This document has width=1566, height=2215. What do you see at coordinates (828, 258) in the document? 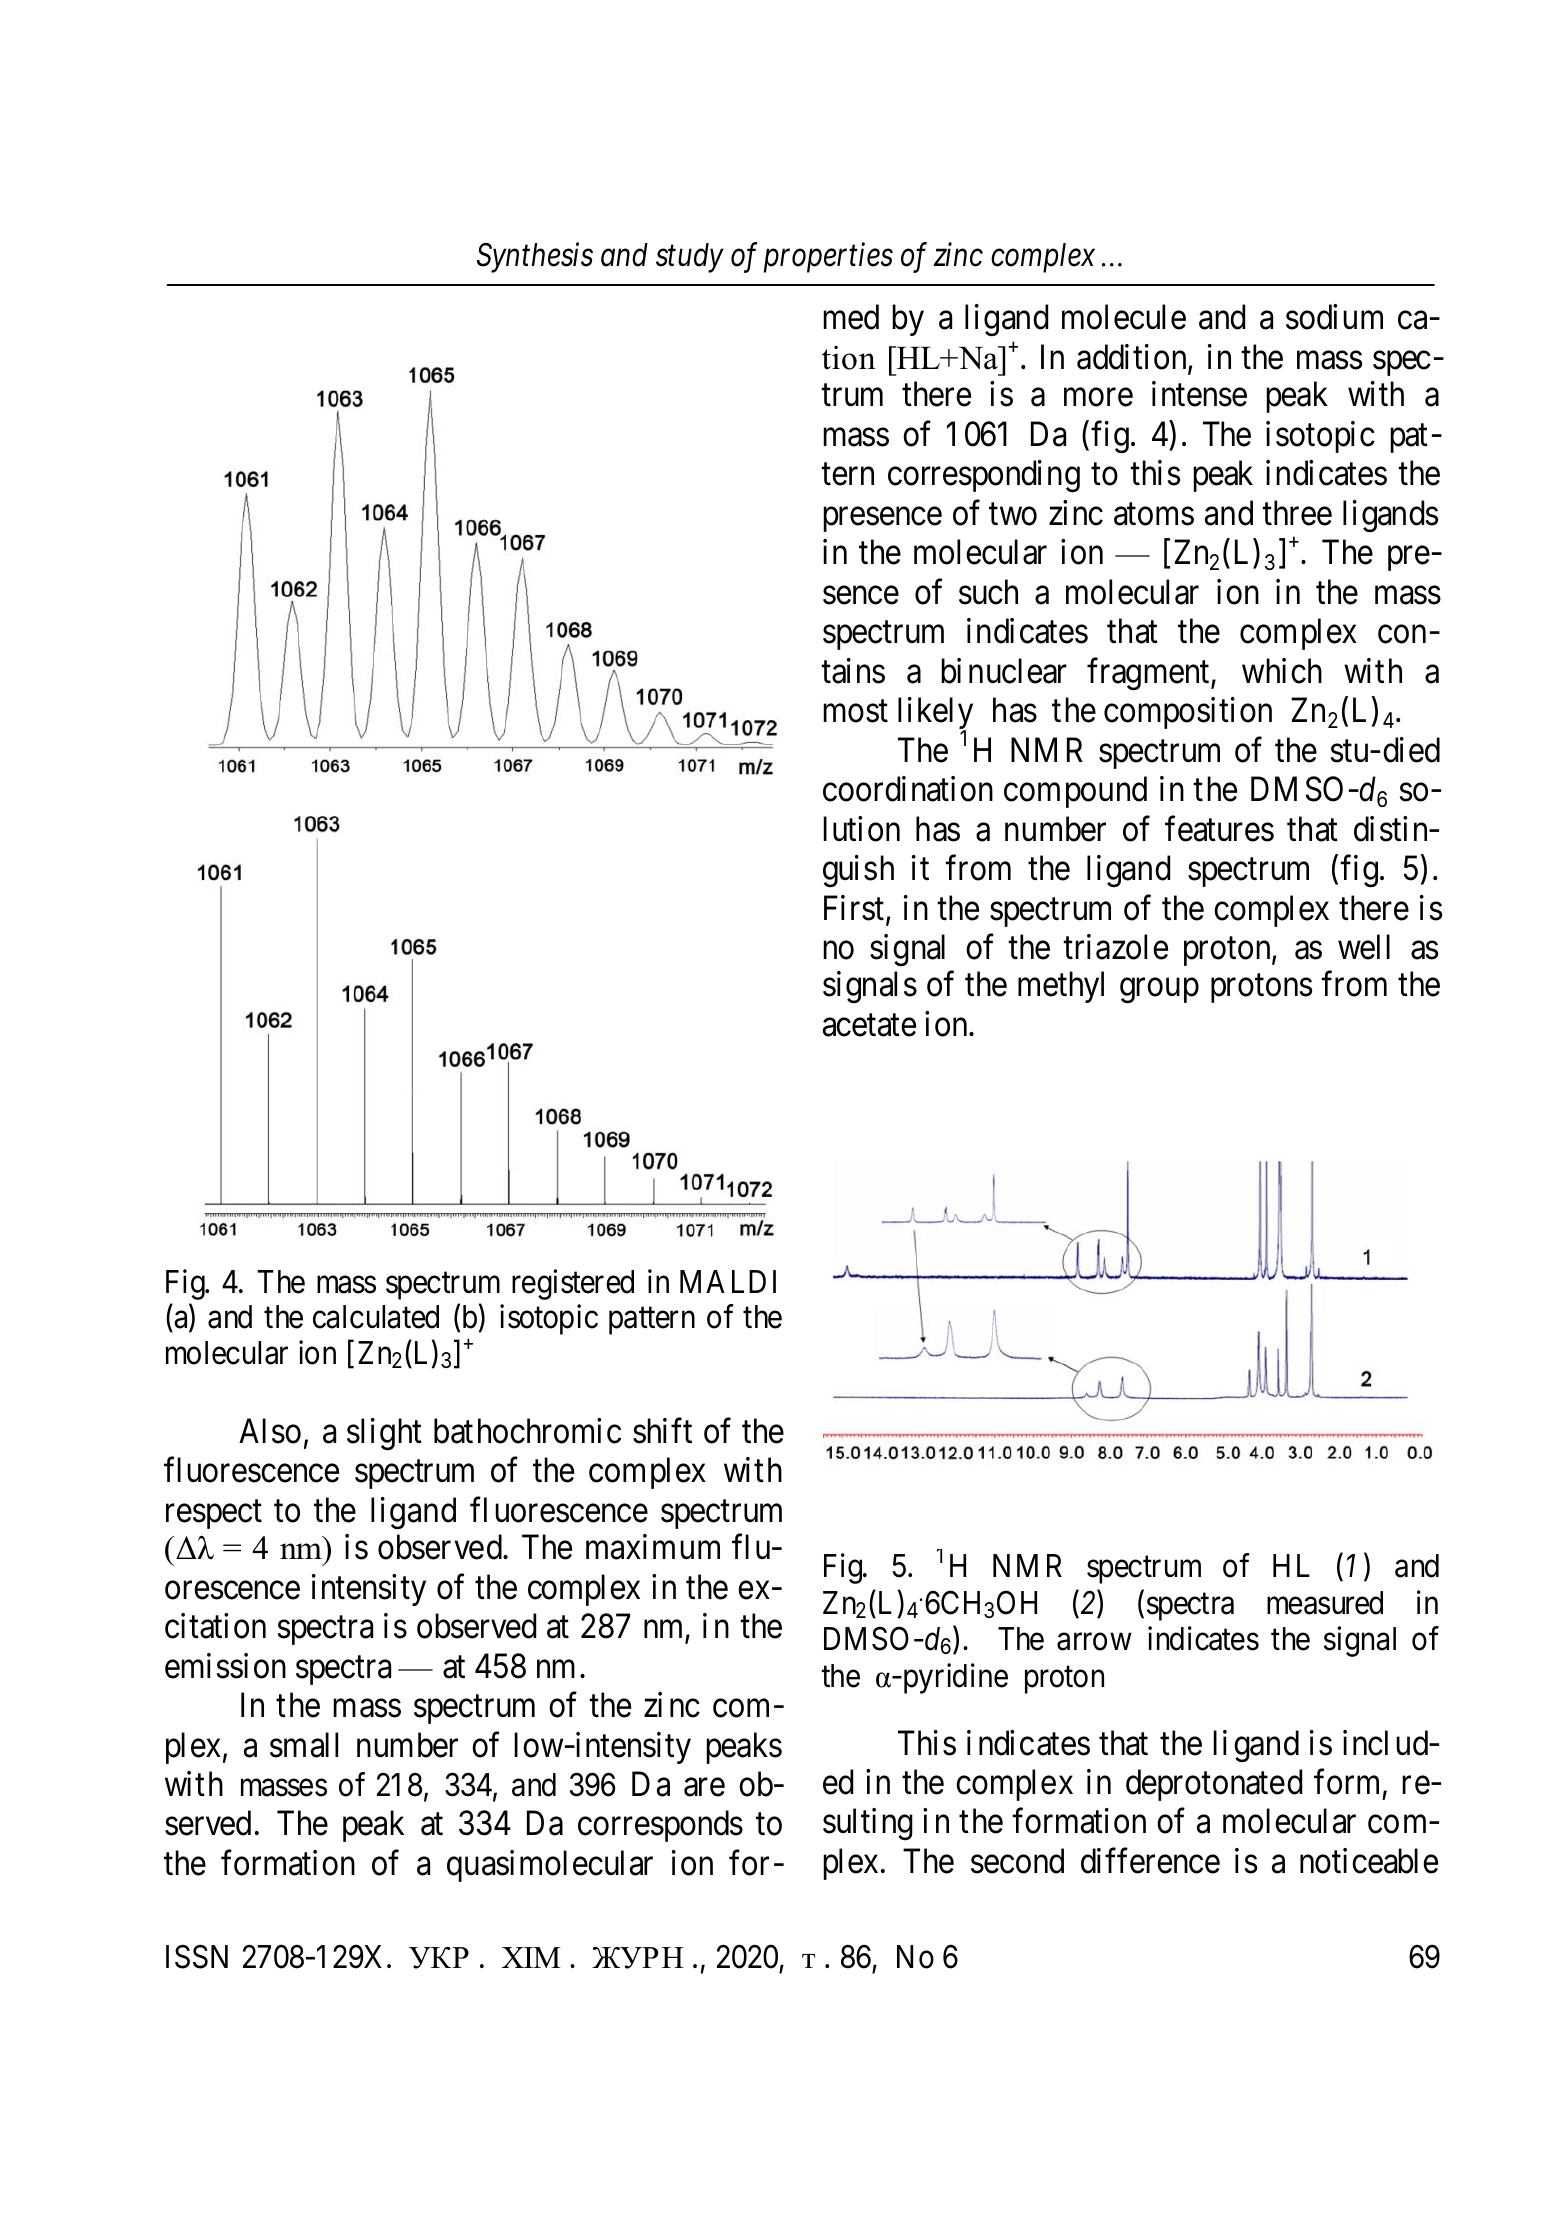
I see `properties` at bounding box center [828, 258].
